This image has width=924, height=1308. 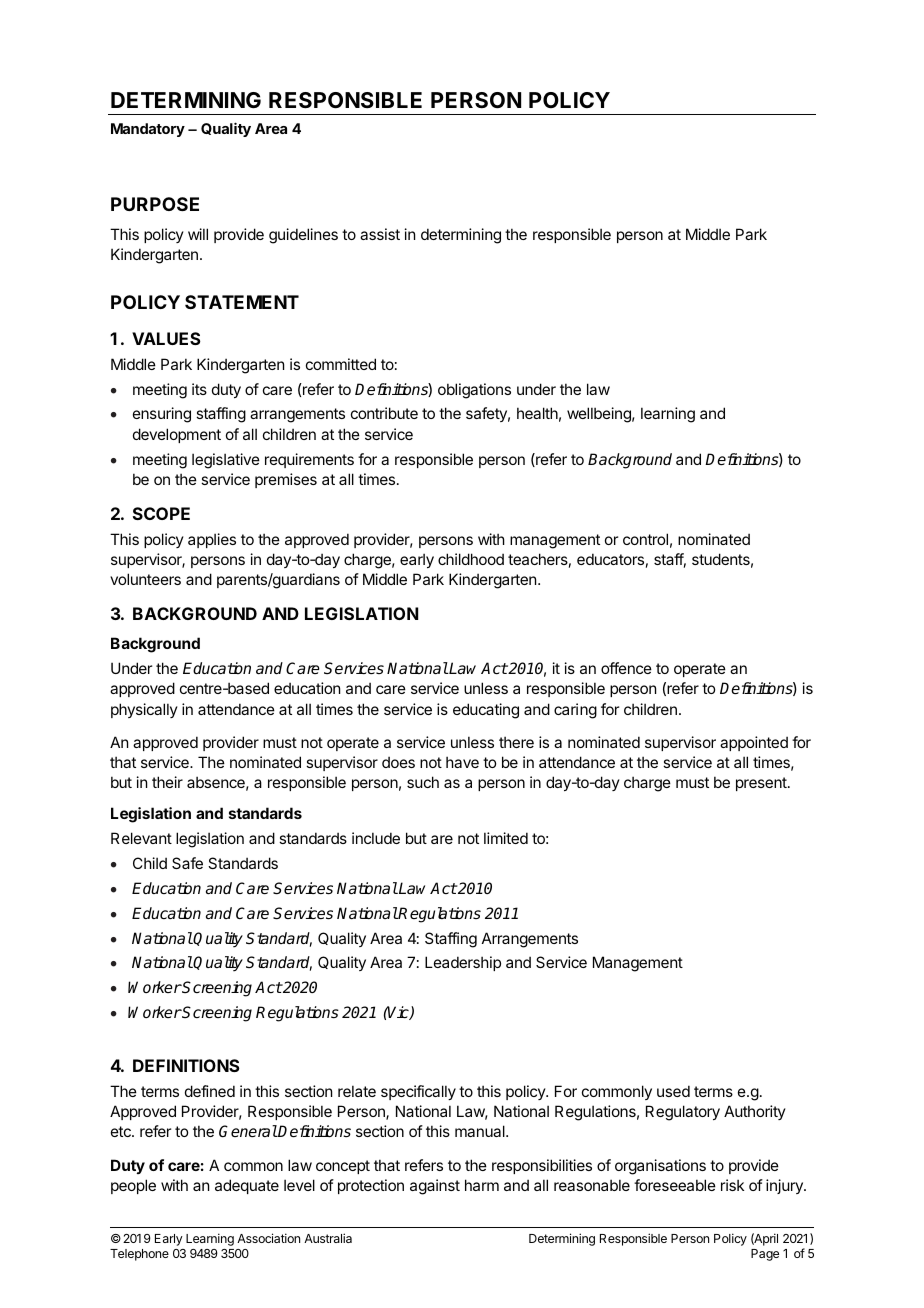 I want to click on assist, so click(x=380, y=234).
